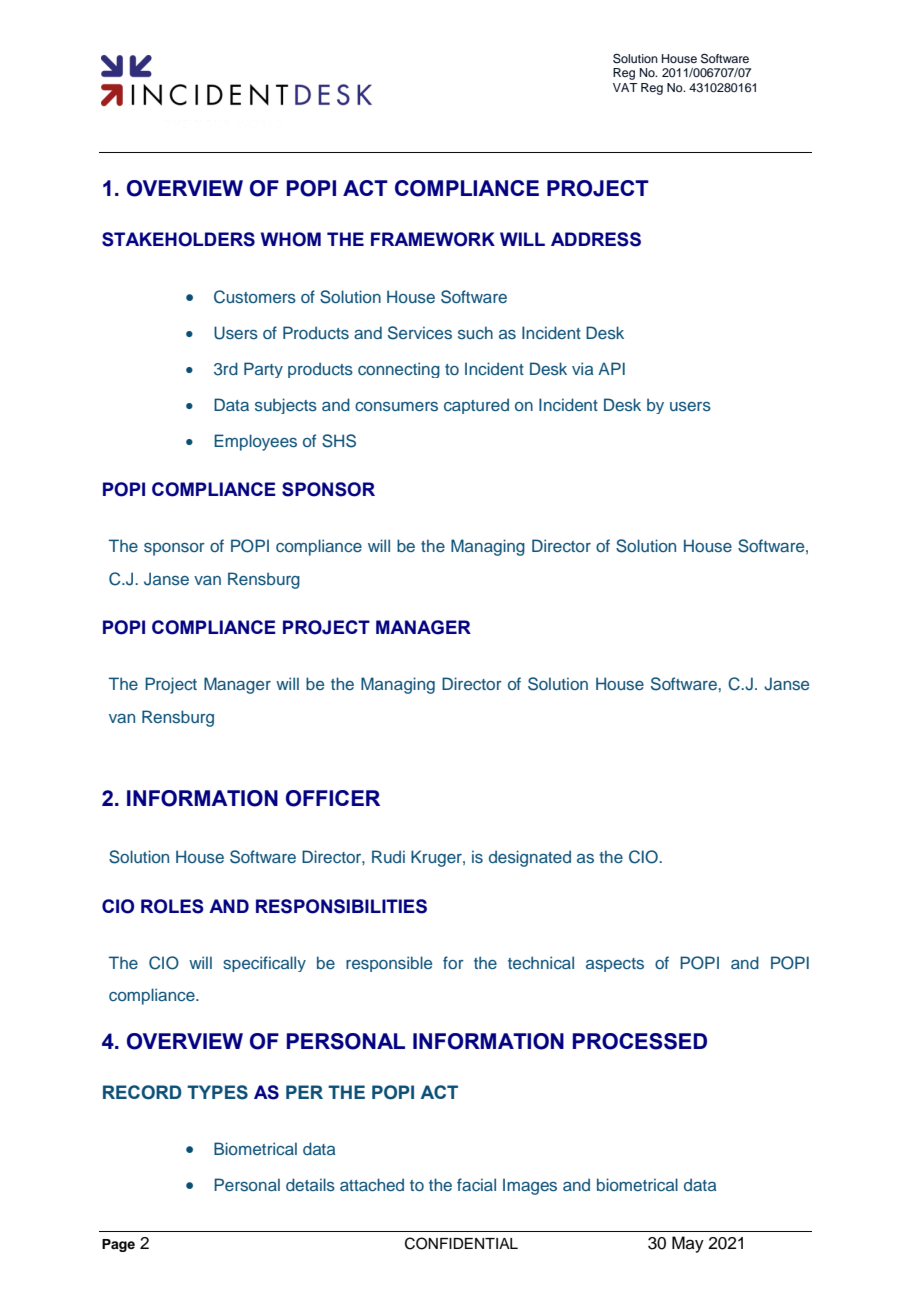  What do you see at coordinates (172, 906) in the screenshot?
I see `ROLES` at bounding box center [172, 906].
